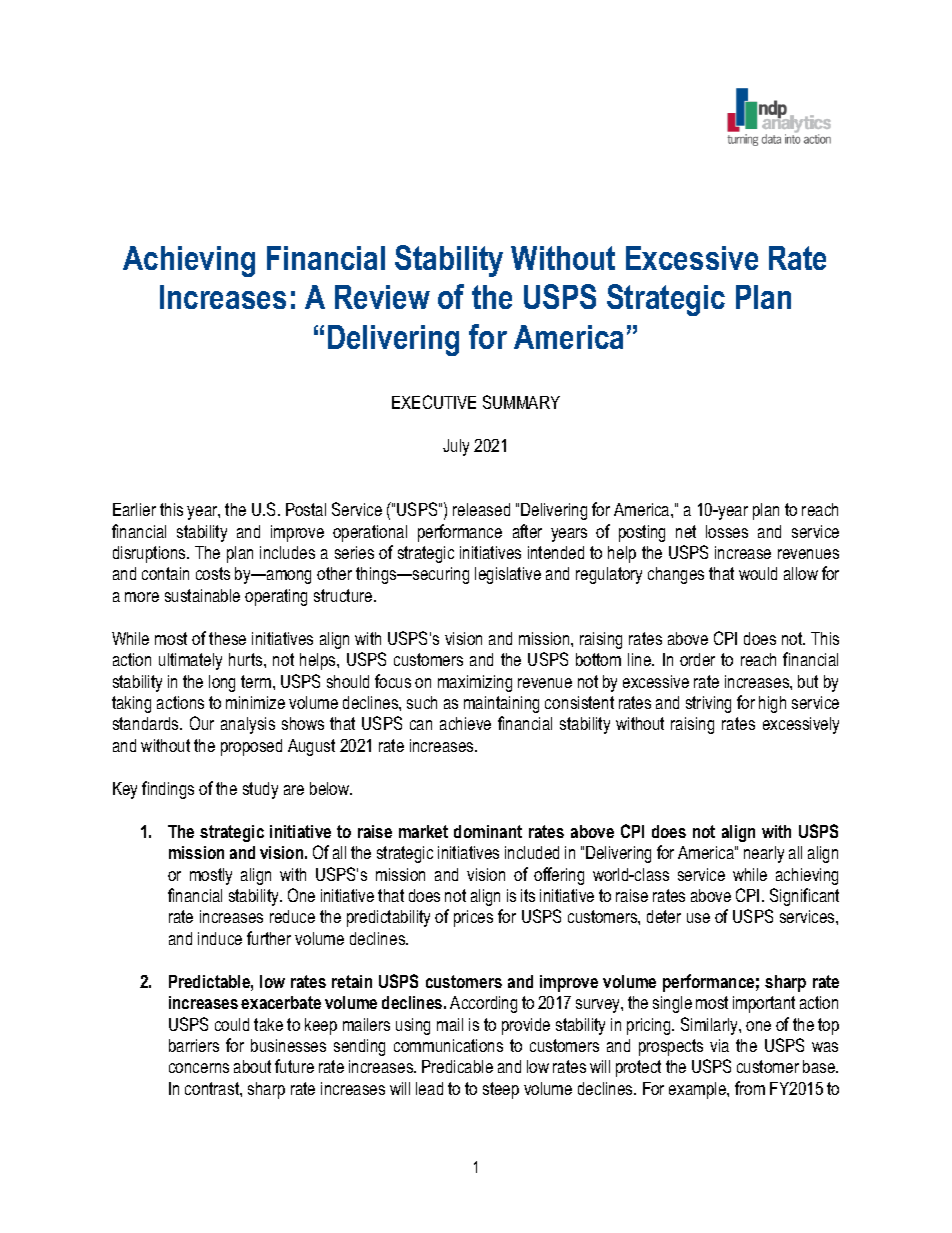 The height and width of the screenshot is (1233, 952). What do you see at coordinates (521, 402) in the screenshot?
I see `SUMMARY` at bounding box center [521, 402].
